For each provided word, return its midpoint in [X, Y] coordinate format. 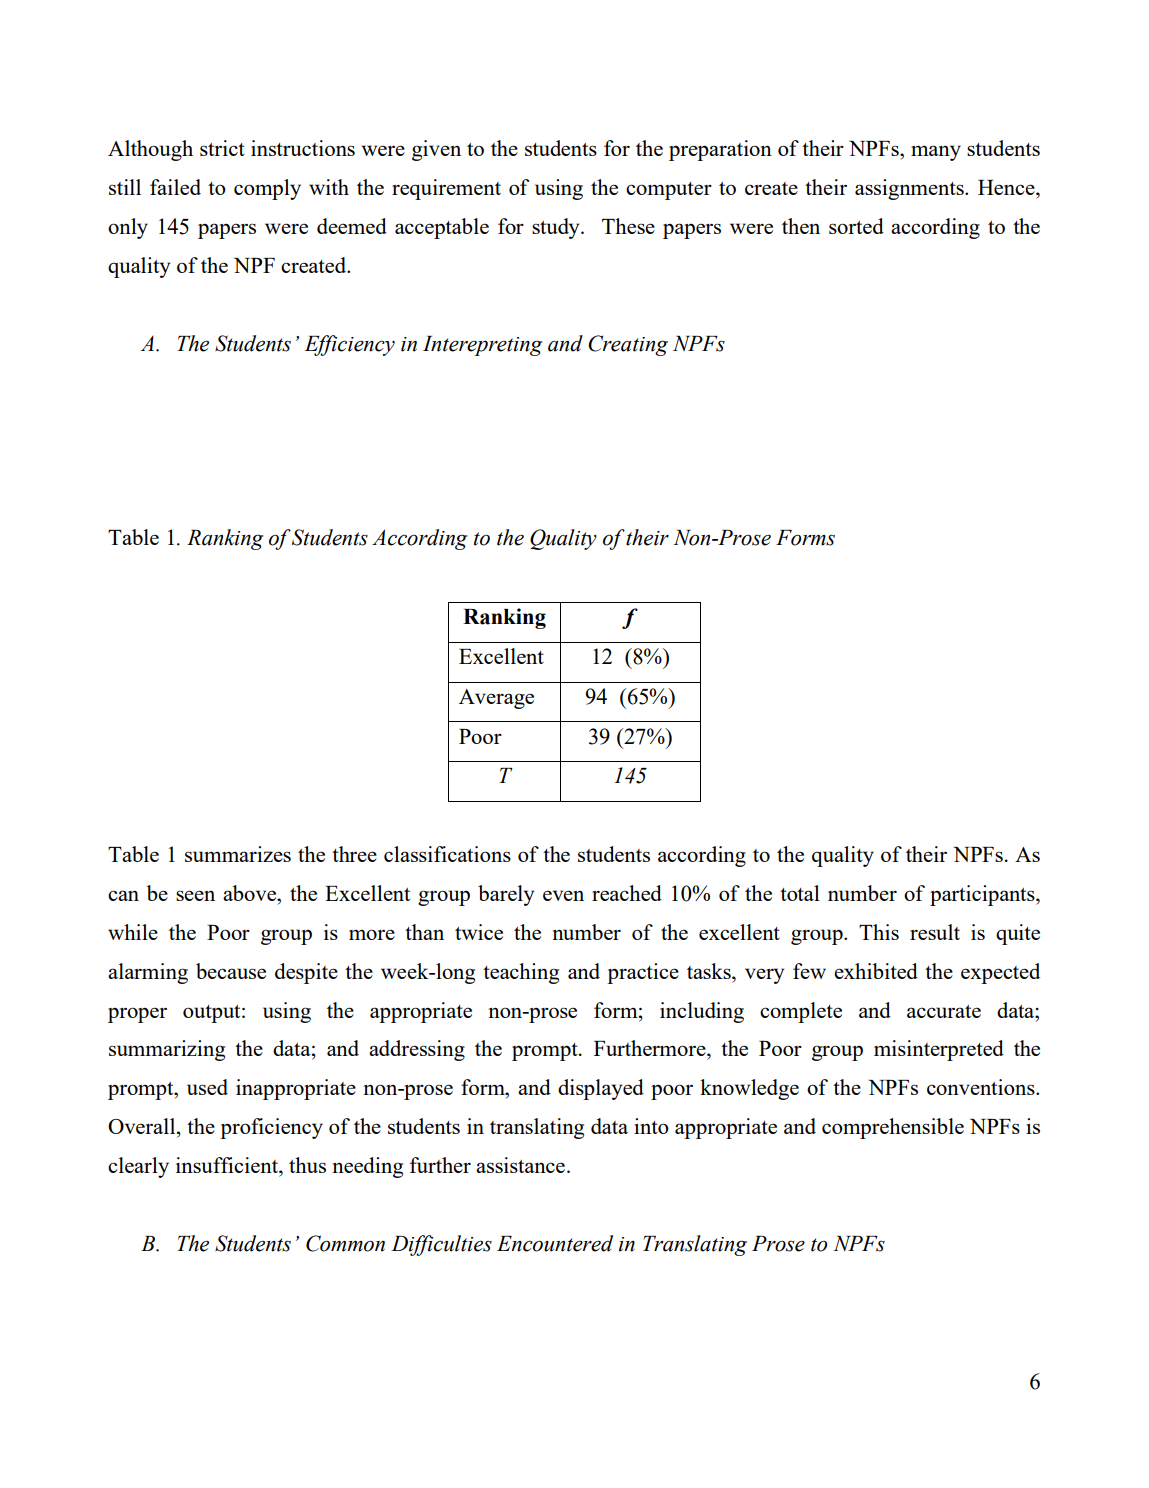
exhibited [876, 971]
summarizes [238, 854]
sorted [856, 226]
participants [983, 895]
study [557, 228]
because [231, 971]
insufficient [228, 1165]
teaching [521, 973]
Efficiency [350, 345]
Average [496, 699]
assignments [910, 189]
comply [267, 189]
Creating [628, 345]
